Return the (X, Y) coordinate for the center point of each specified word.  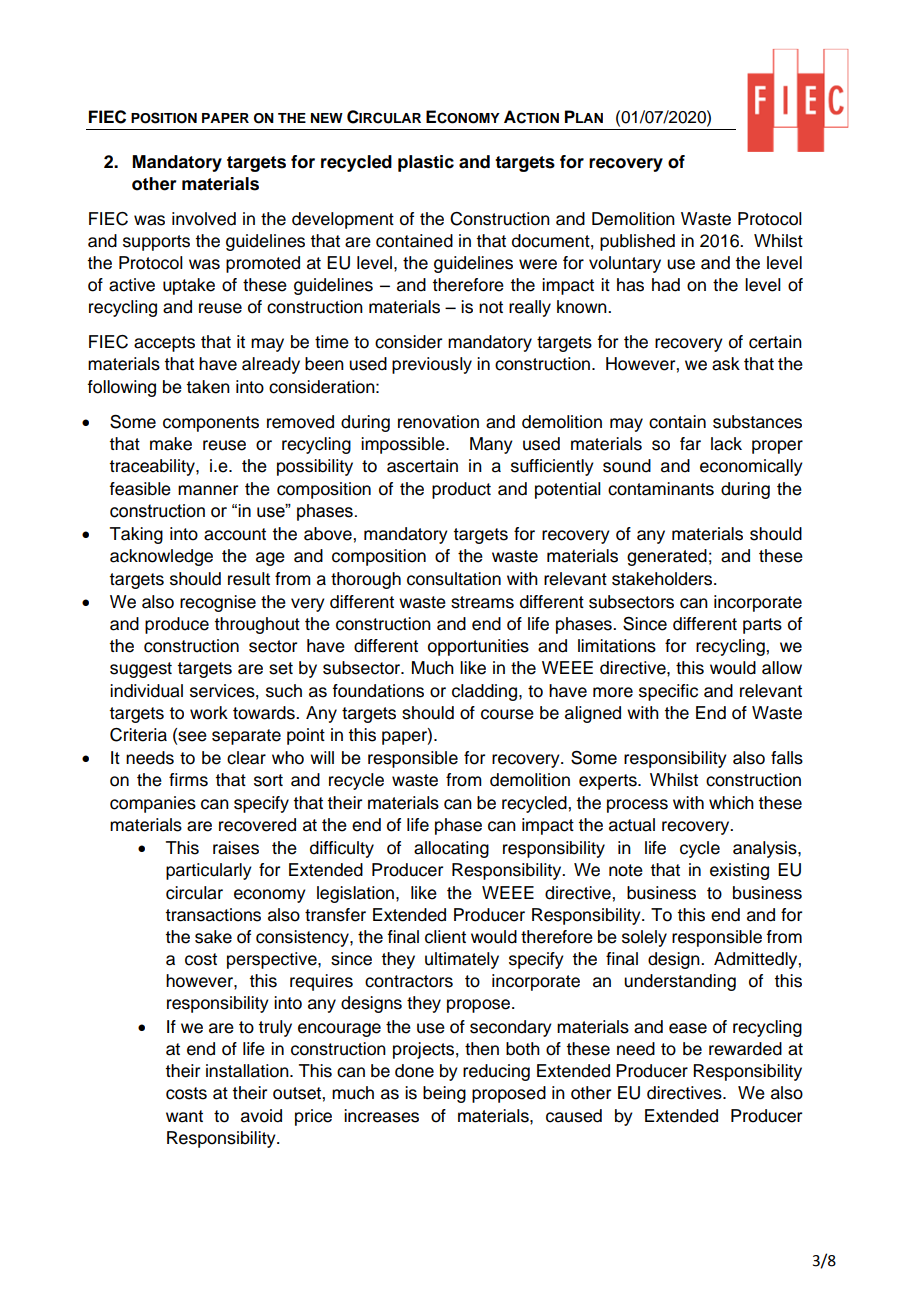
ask (726, 364)
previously (432, 365)
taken (208, 387)
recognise (218, 603)
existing (739, 871)
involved (204, 219)
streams (482, 602)
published (637, 242)
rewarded (745, 1049)
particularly (209, 871)
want (184, 1116)
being (444, 1094)
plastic (426, 163)
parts (762, 626)
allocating (451, 849)
